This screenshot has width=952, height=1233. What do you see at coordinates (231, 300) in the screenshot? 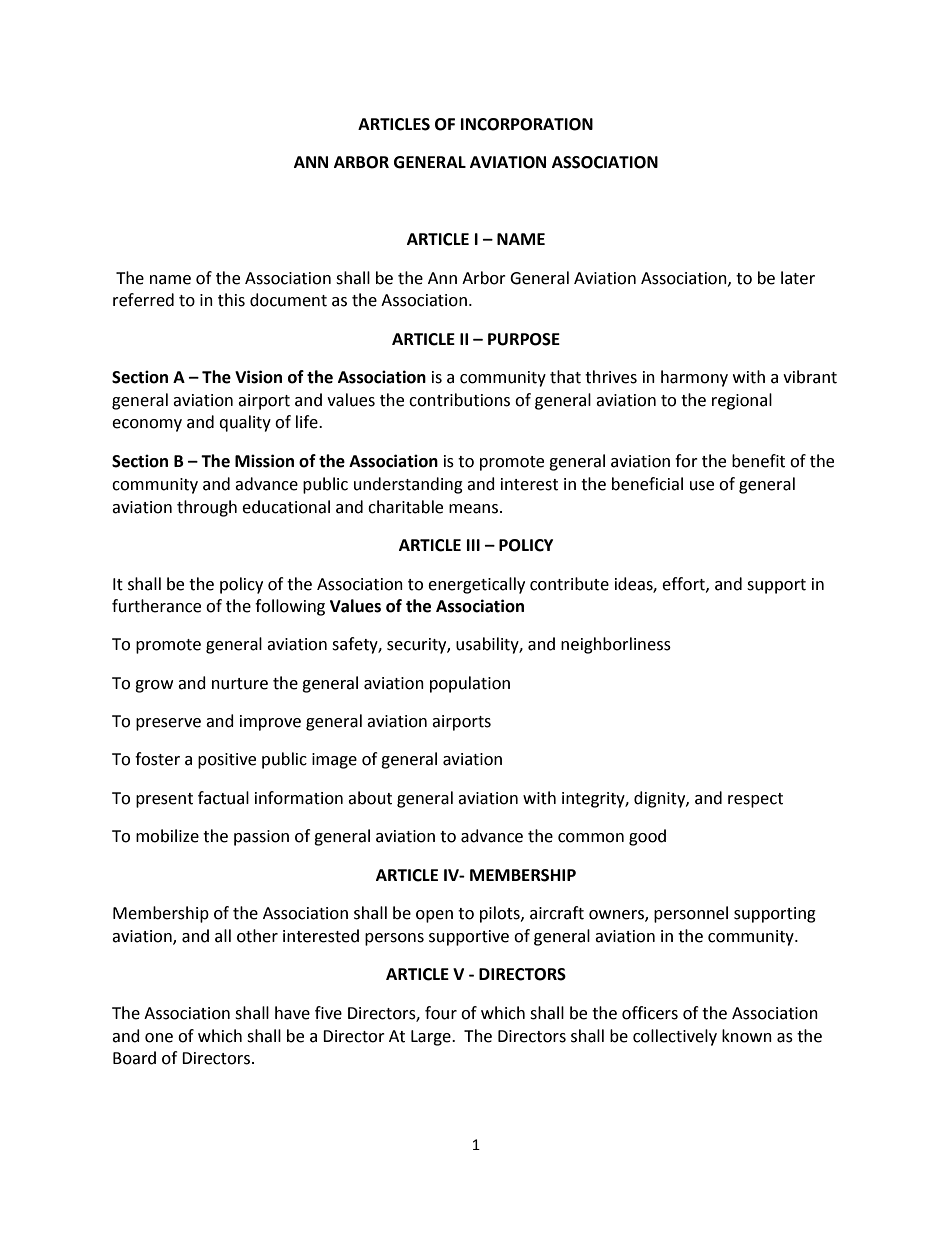
I see `this` at bounding box center [231, 300].
